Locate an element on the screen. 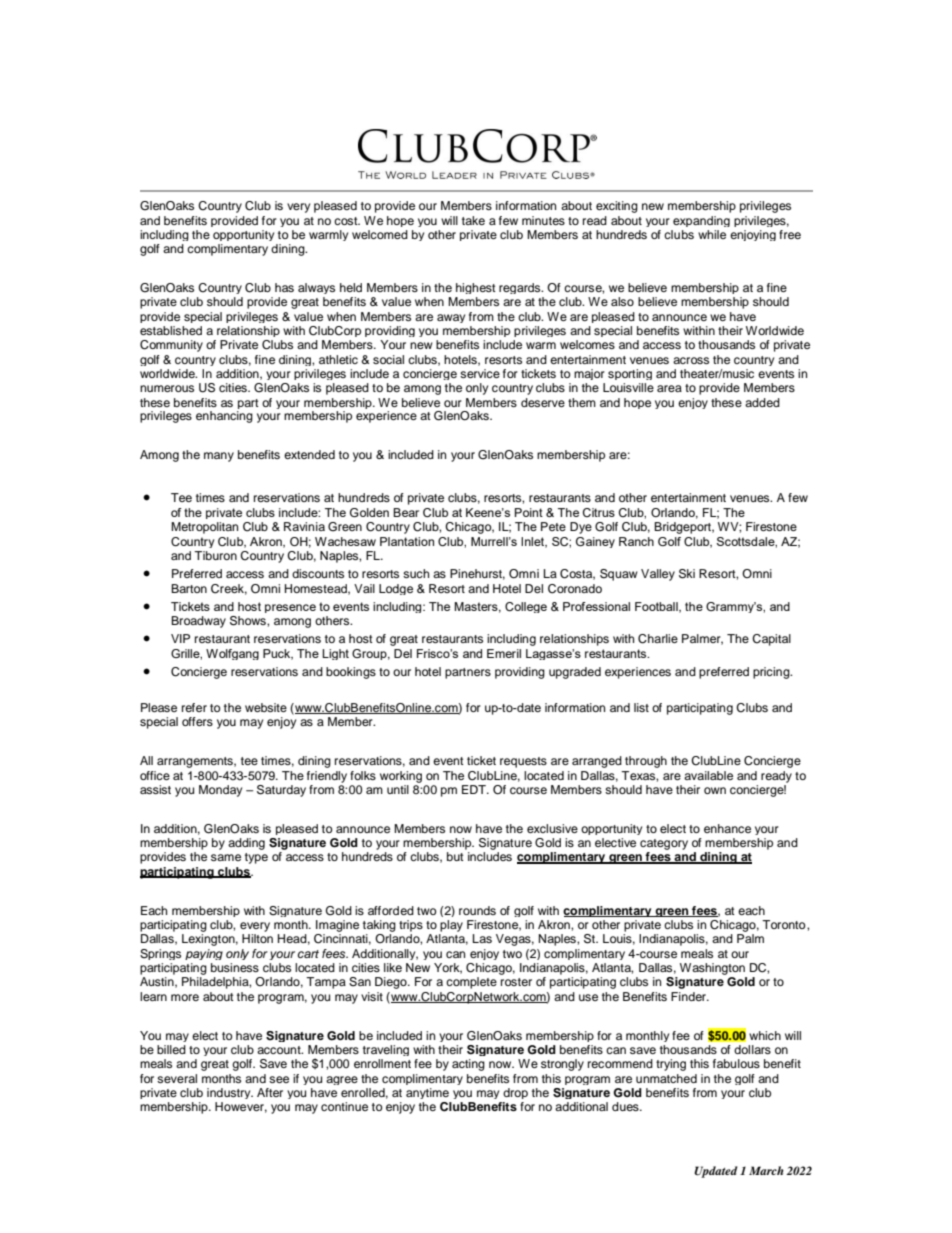  March is located at coordinates (766, 1170).
